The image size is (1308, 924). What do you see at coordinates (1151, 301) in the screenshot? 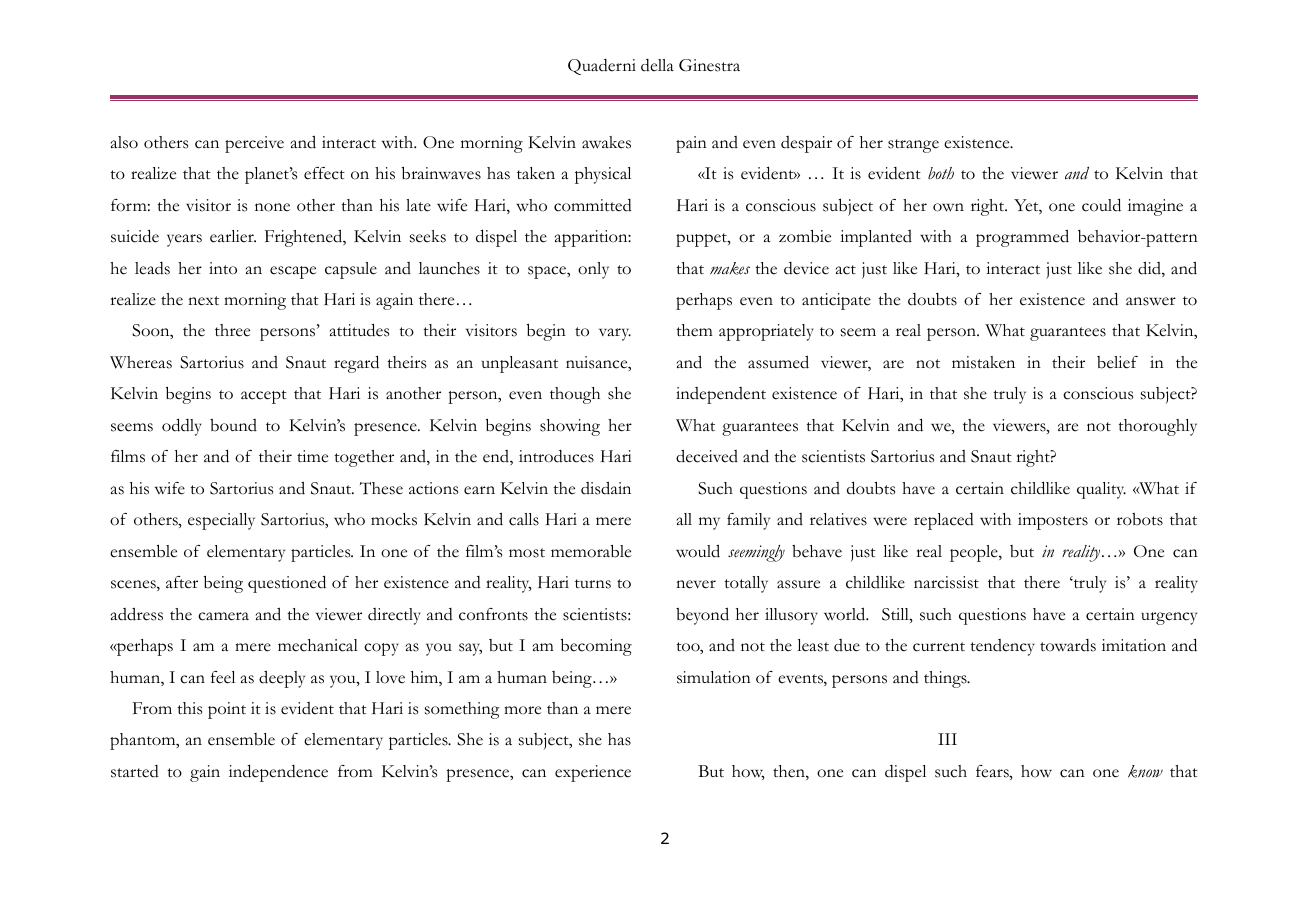
I see `answer` at bounding box center [1151, 301].
